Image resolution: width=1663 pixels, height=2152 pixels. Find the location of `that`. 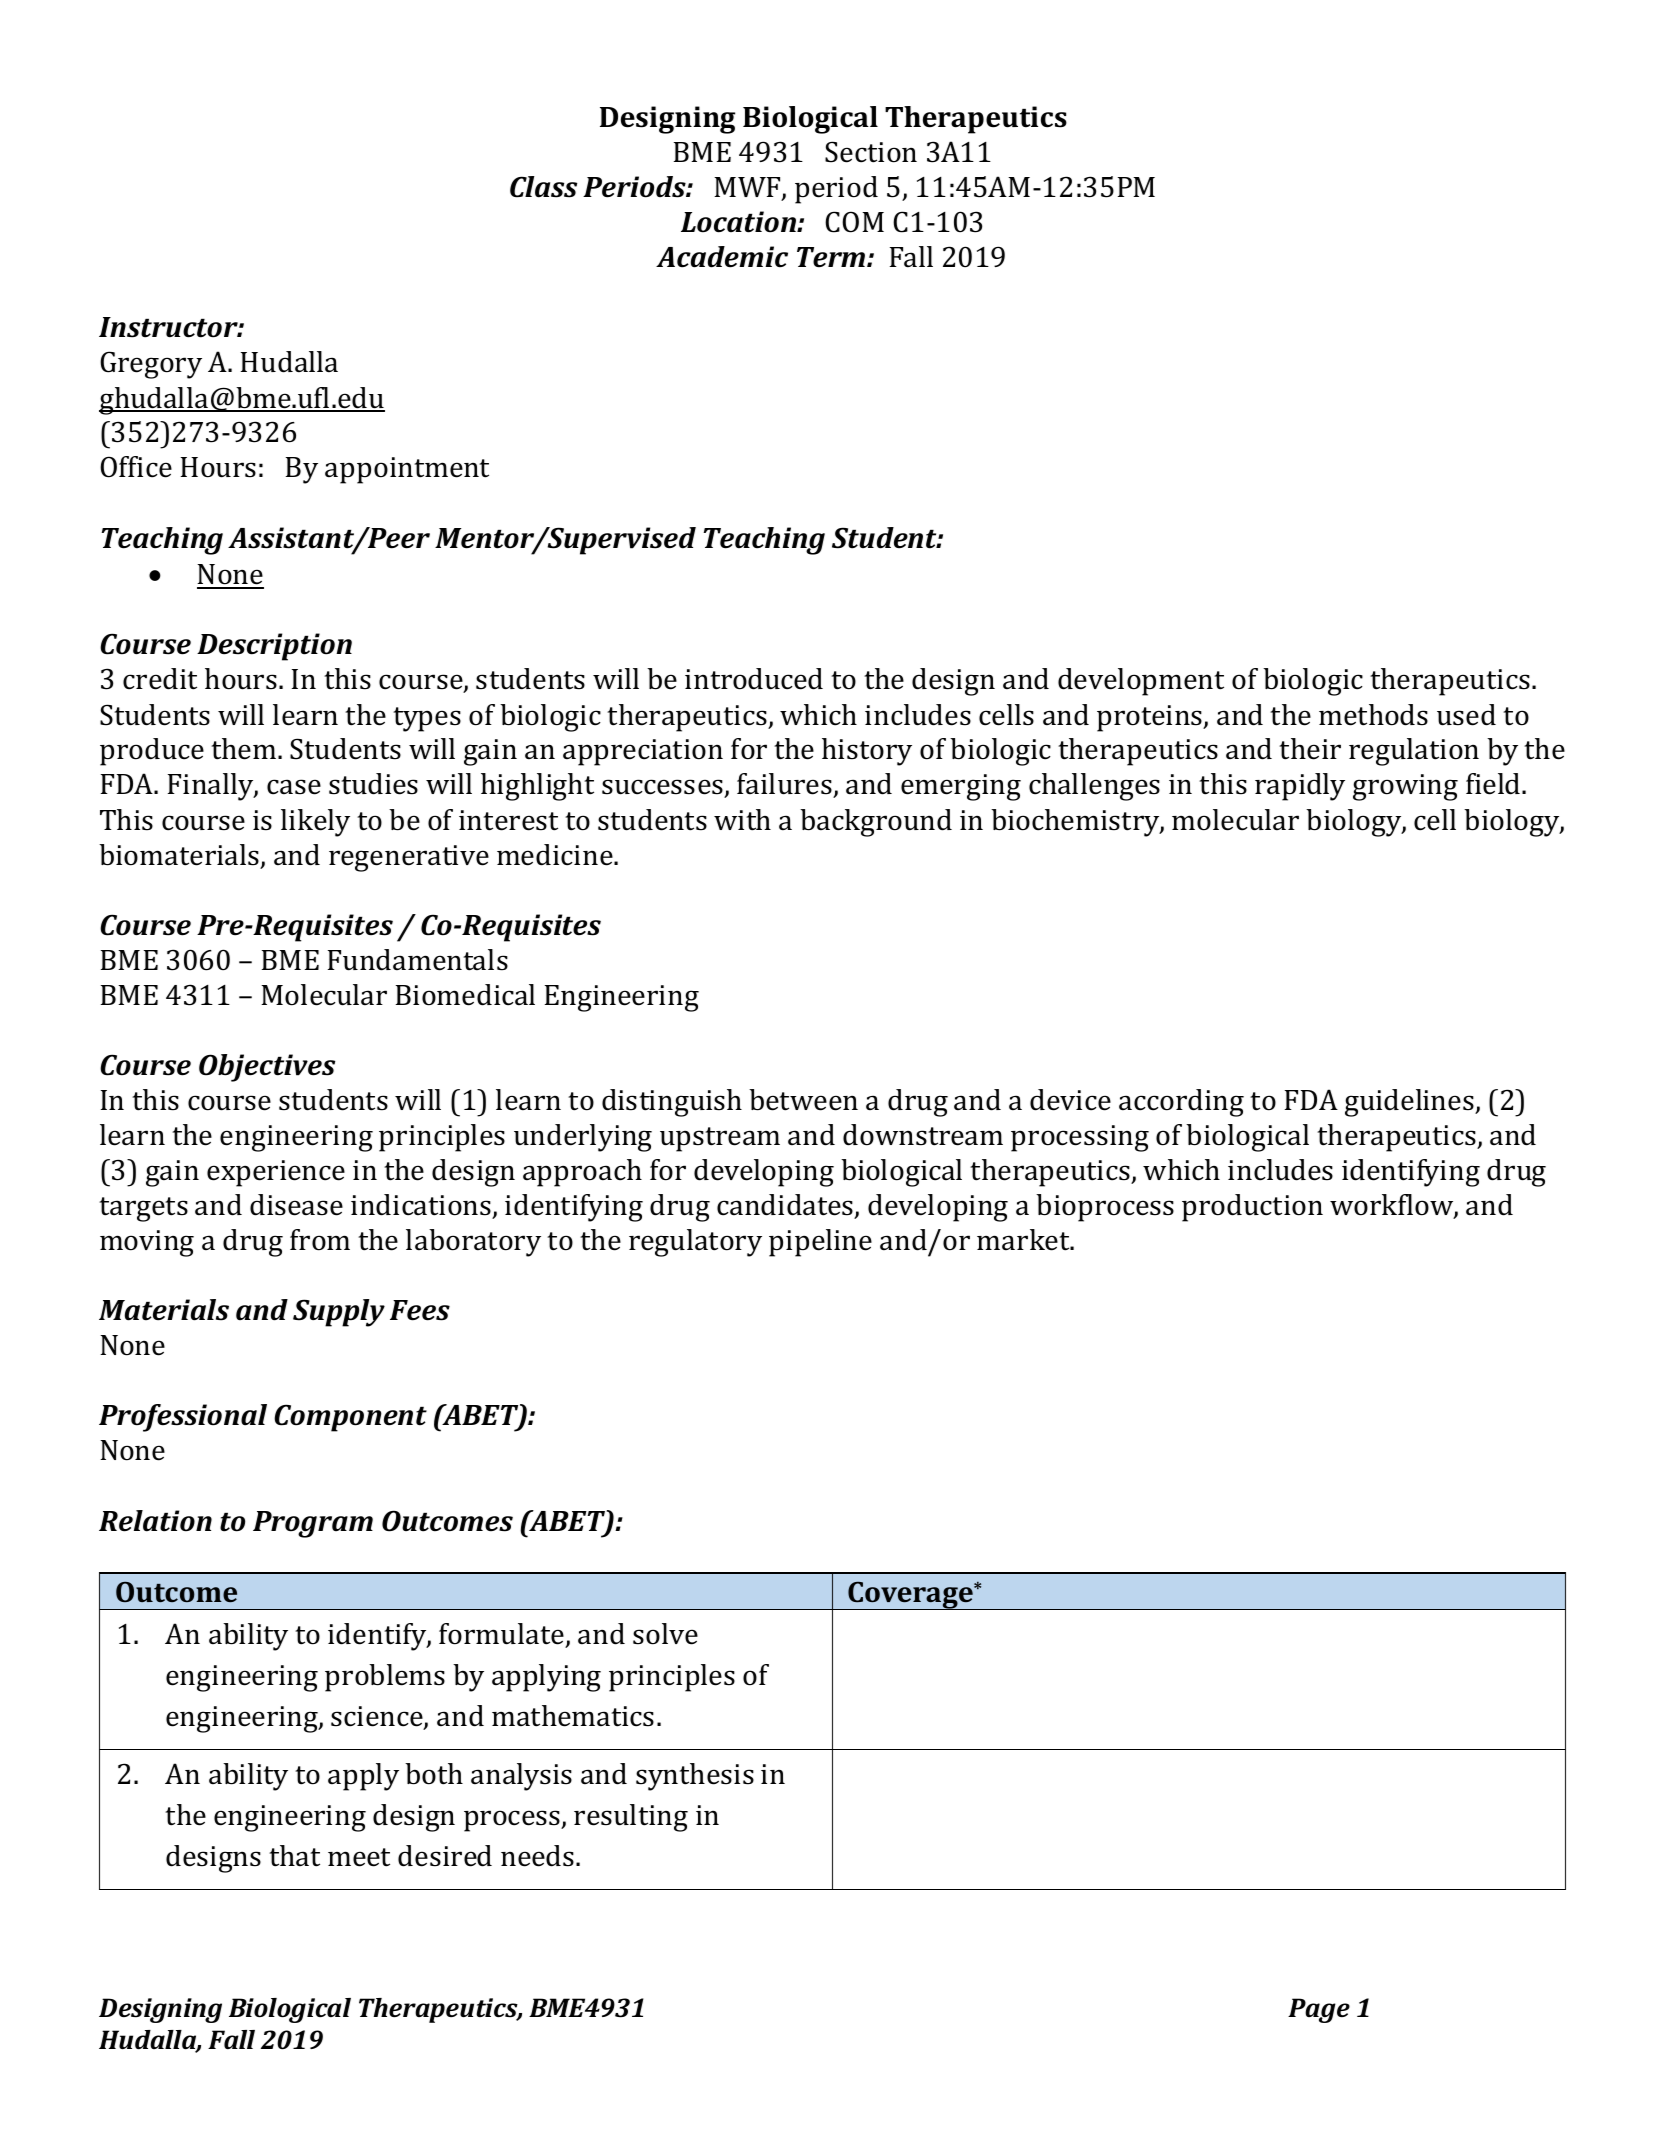

that is located at coordinates (294, 1856).
